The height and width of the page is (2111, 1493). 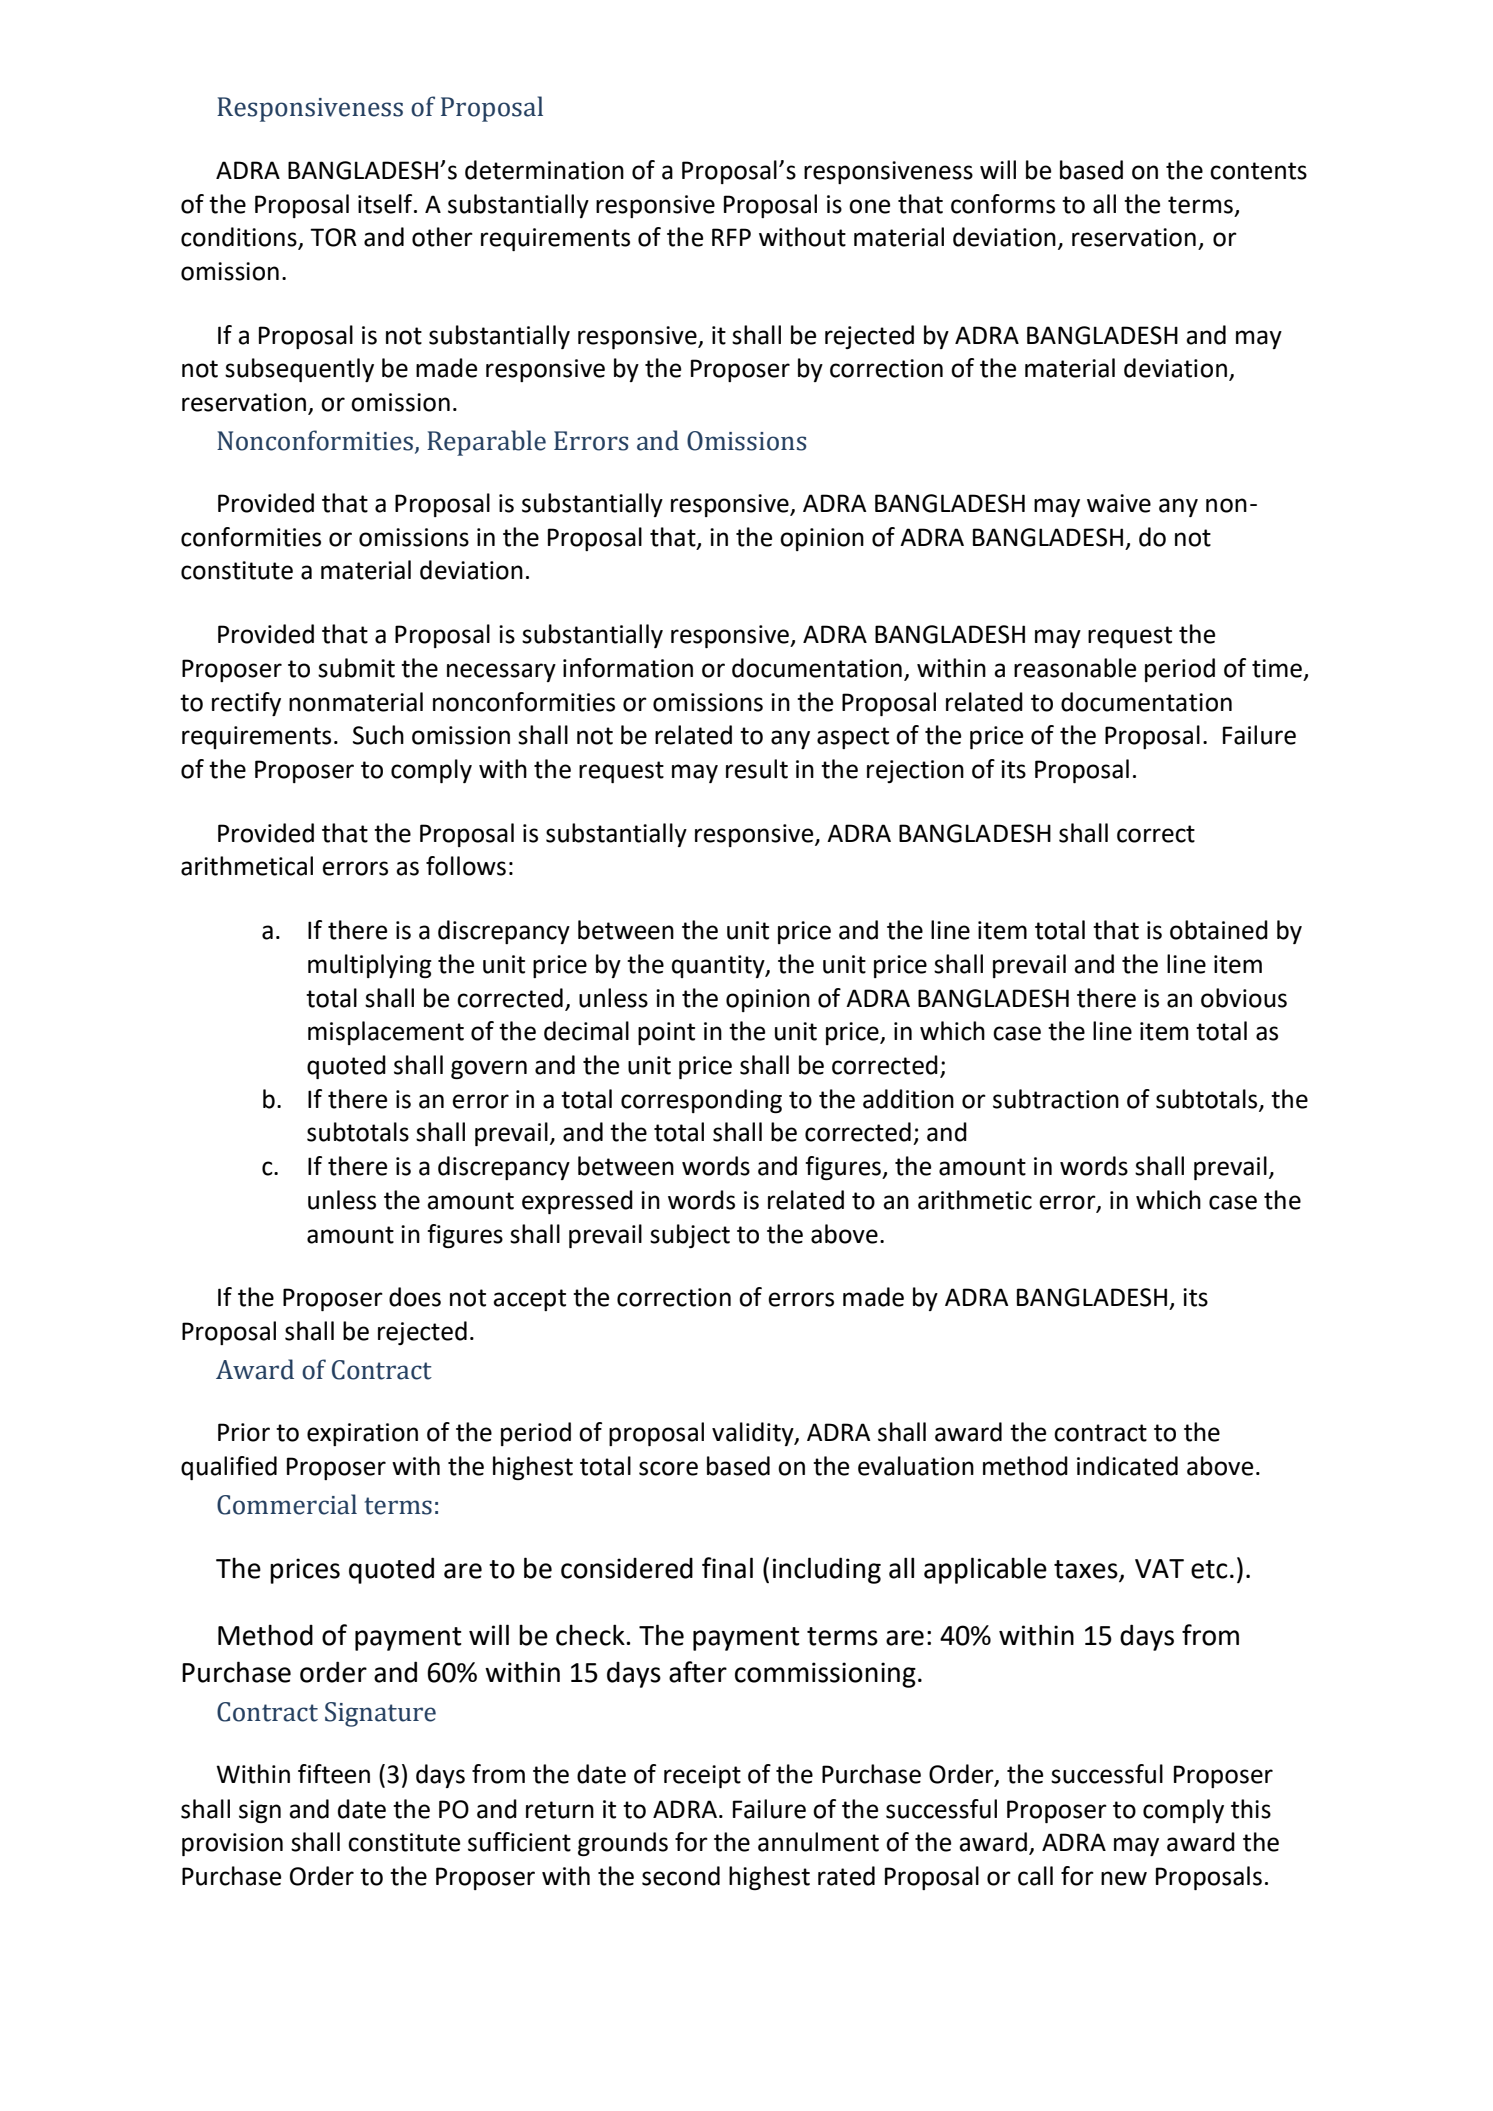 I want to click on RFP, so click(x=731, y=237).
